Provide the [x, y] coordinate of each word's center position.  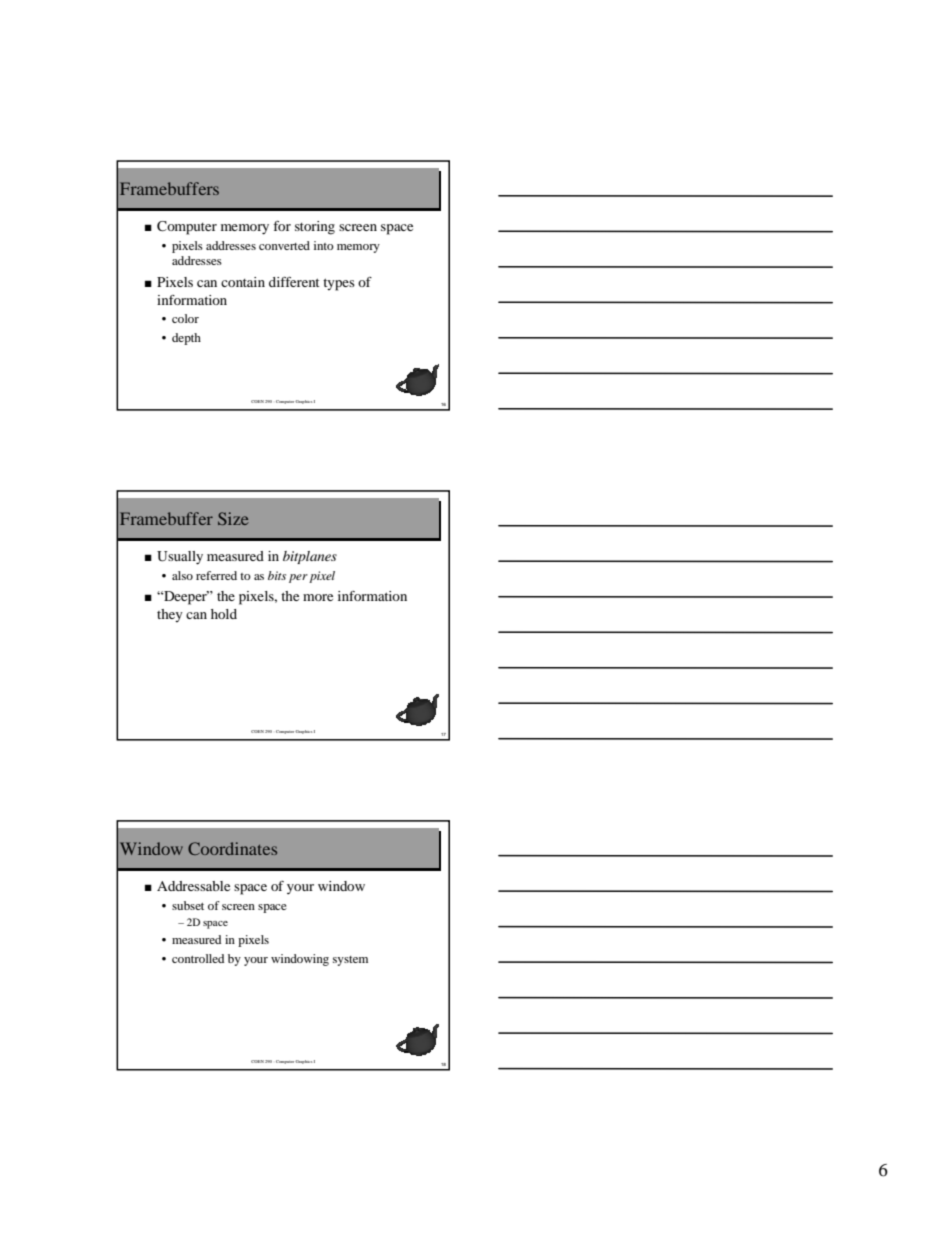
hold [224, 614]
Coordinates [232, 848]
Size [233, 518]
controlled [198, 958]
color [185, 318]
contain [243, 282]
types [339, 284]
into [324, 245]
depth [186, 339]
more [318, 597]
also [182, 575]
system [350, 961]
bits [277, 575]
